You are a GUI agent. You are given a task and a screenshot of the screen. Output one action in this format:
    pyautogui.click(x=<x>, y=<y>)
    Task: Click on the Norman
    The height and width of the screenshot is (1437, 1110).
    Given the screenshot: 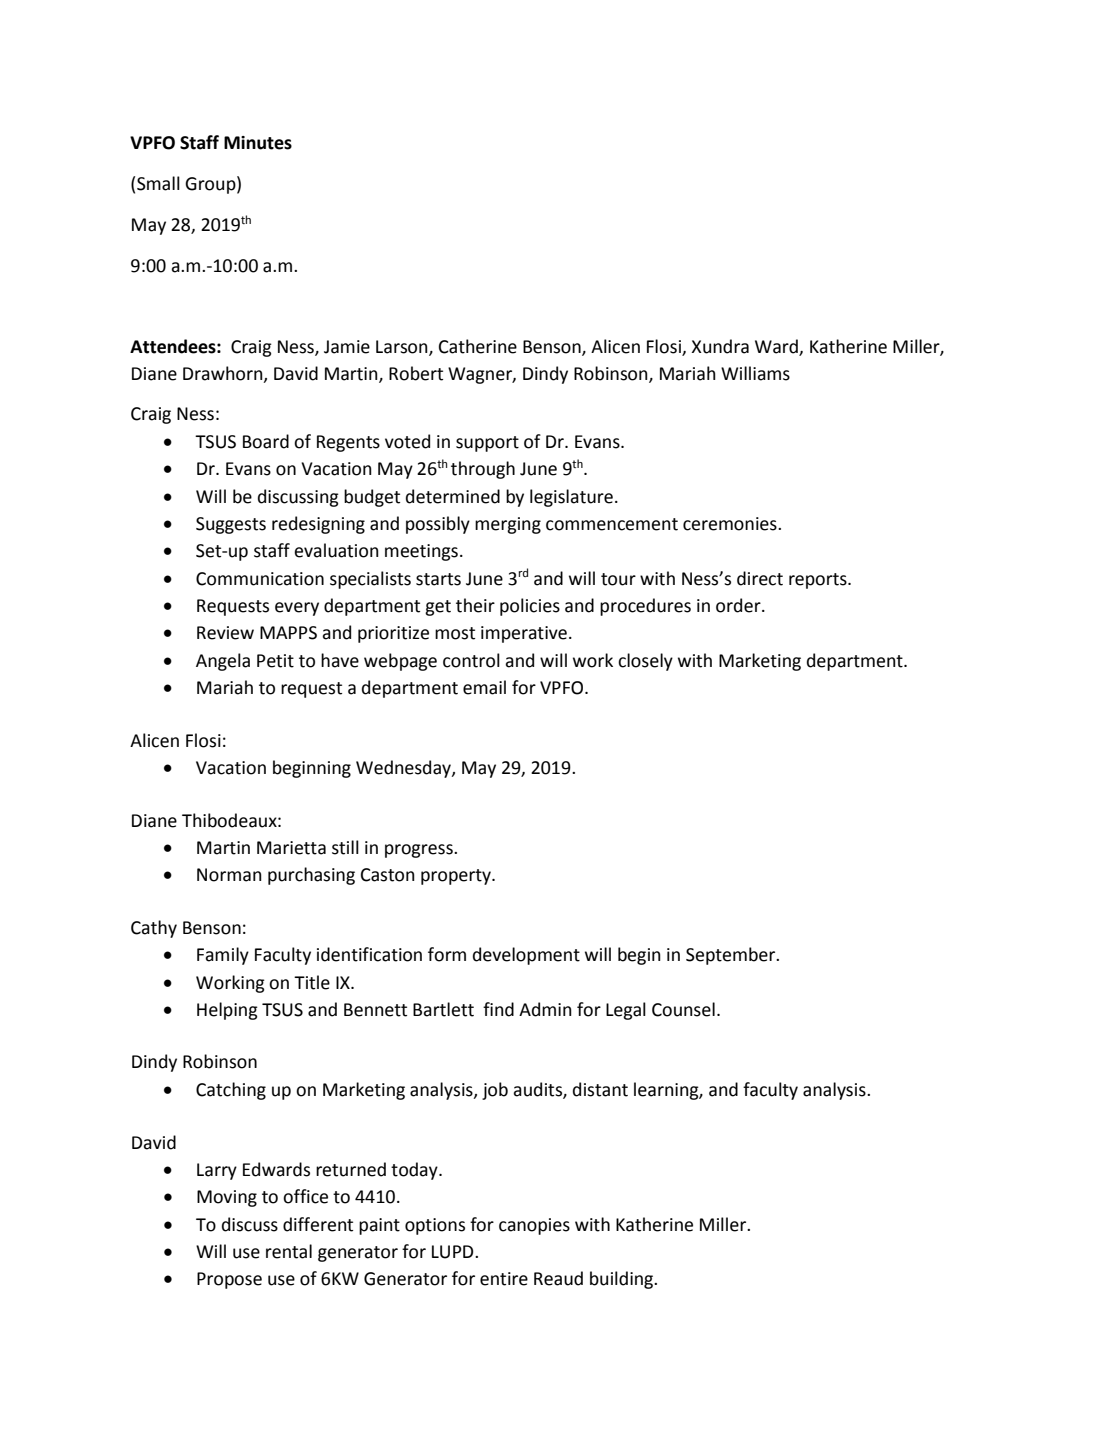 What is the action you would take?
    pyautogui.click(x=229, y=875)
